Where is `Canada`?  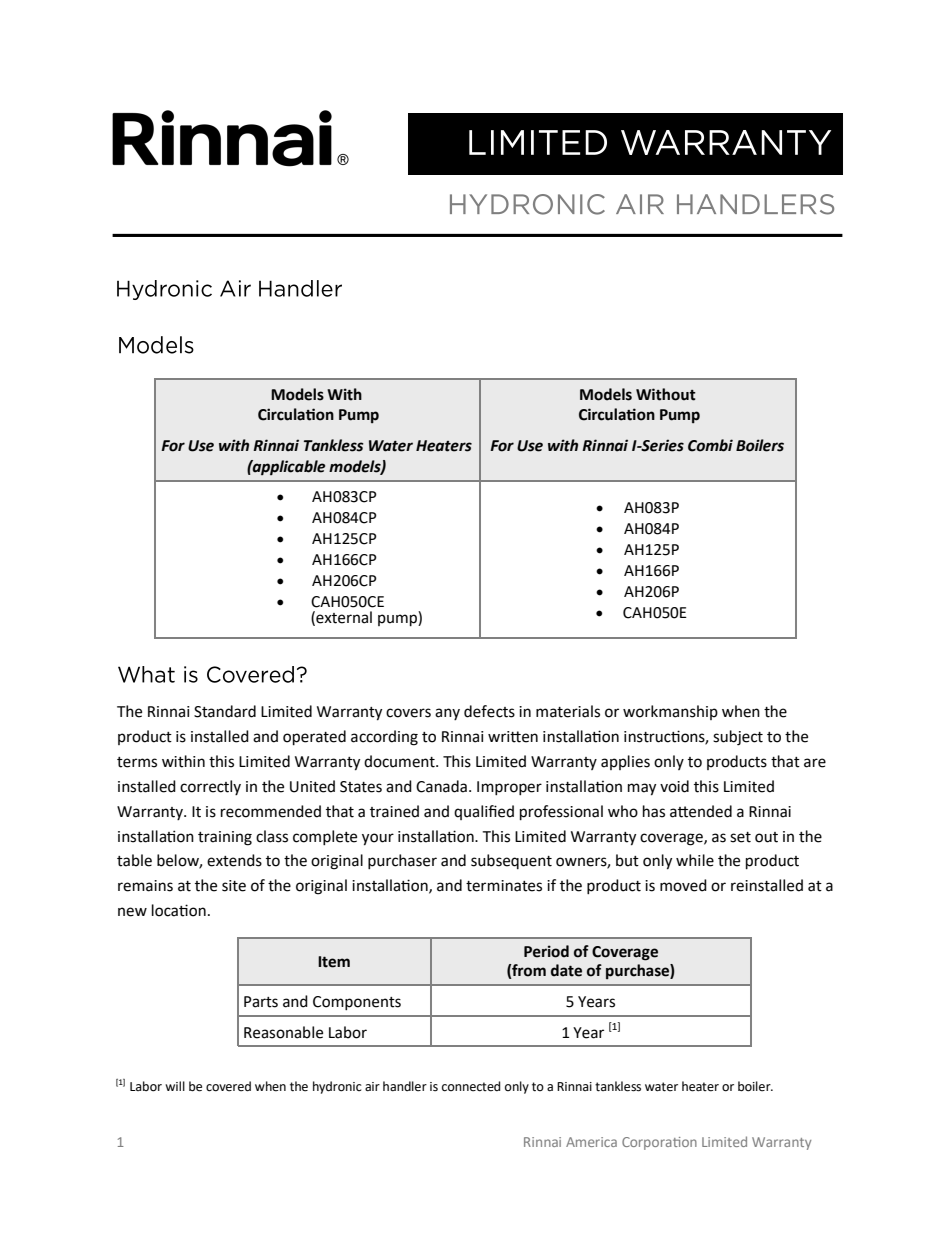
Canada is located at coordinates (441, 786).
